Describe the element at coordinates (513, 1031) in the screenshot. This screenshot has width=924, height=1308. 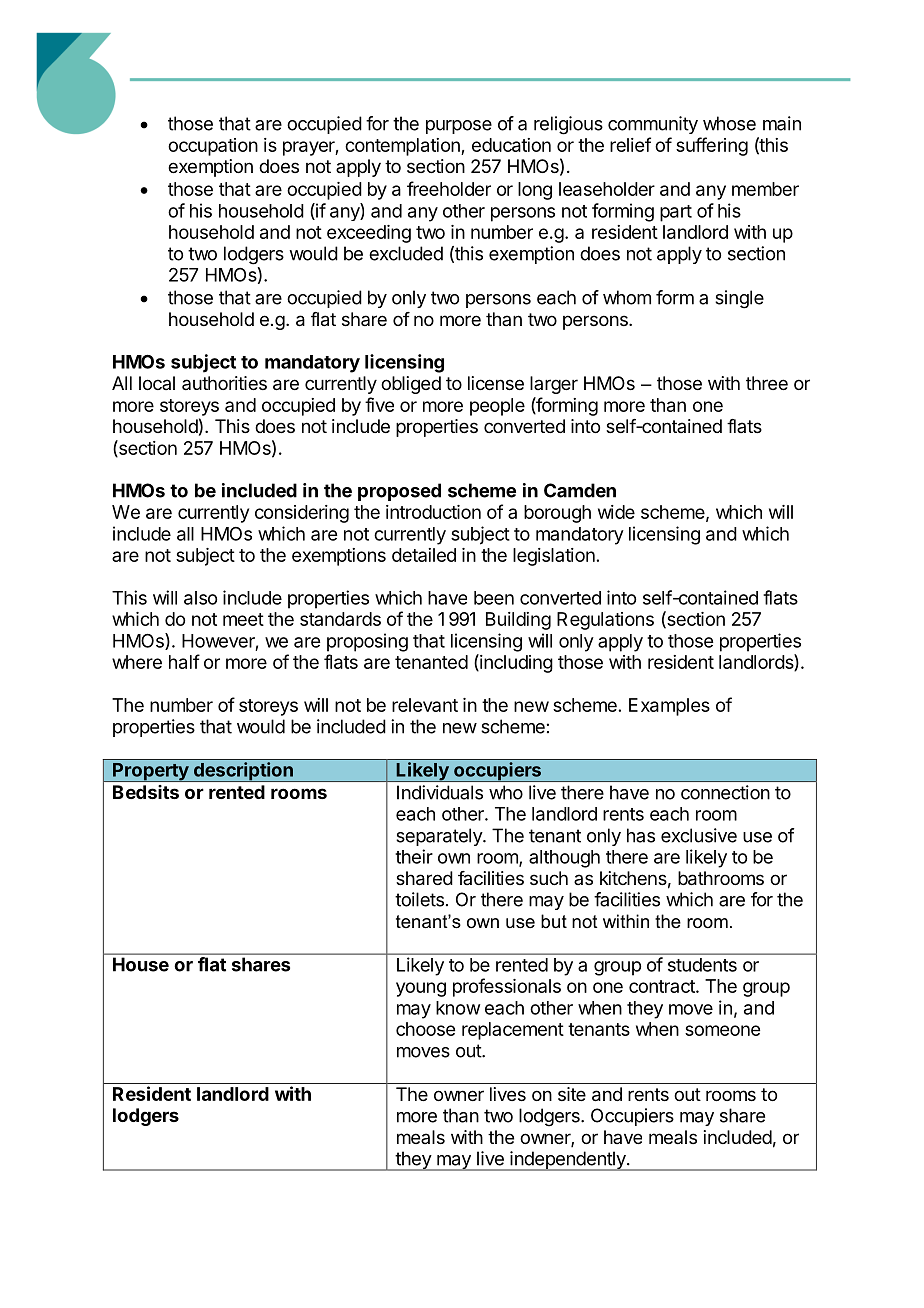
I see `replacement` at that location.
